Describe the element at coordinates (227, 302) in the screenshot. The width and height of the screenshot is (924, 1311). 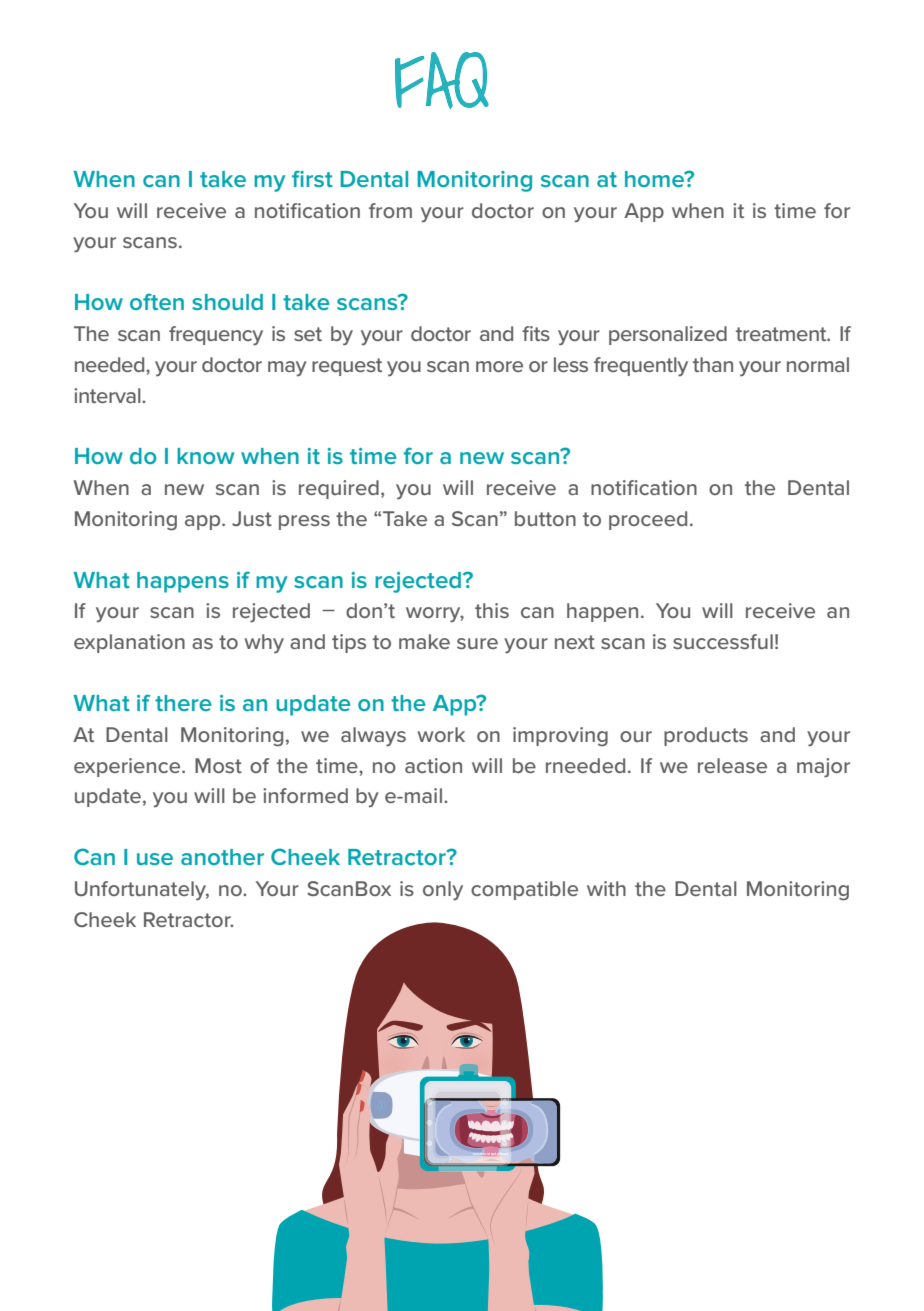
I see `should` at that location.
